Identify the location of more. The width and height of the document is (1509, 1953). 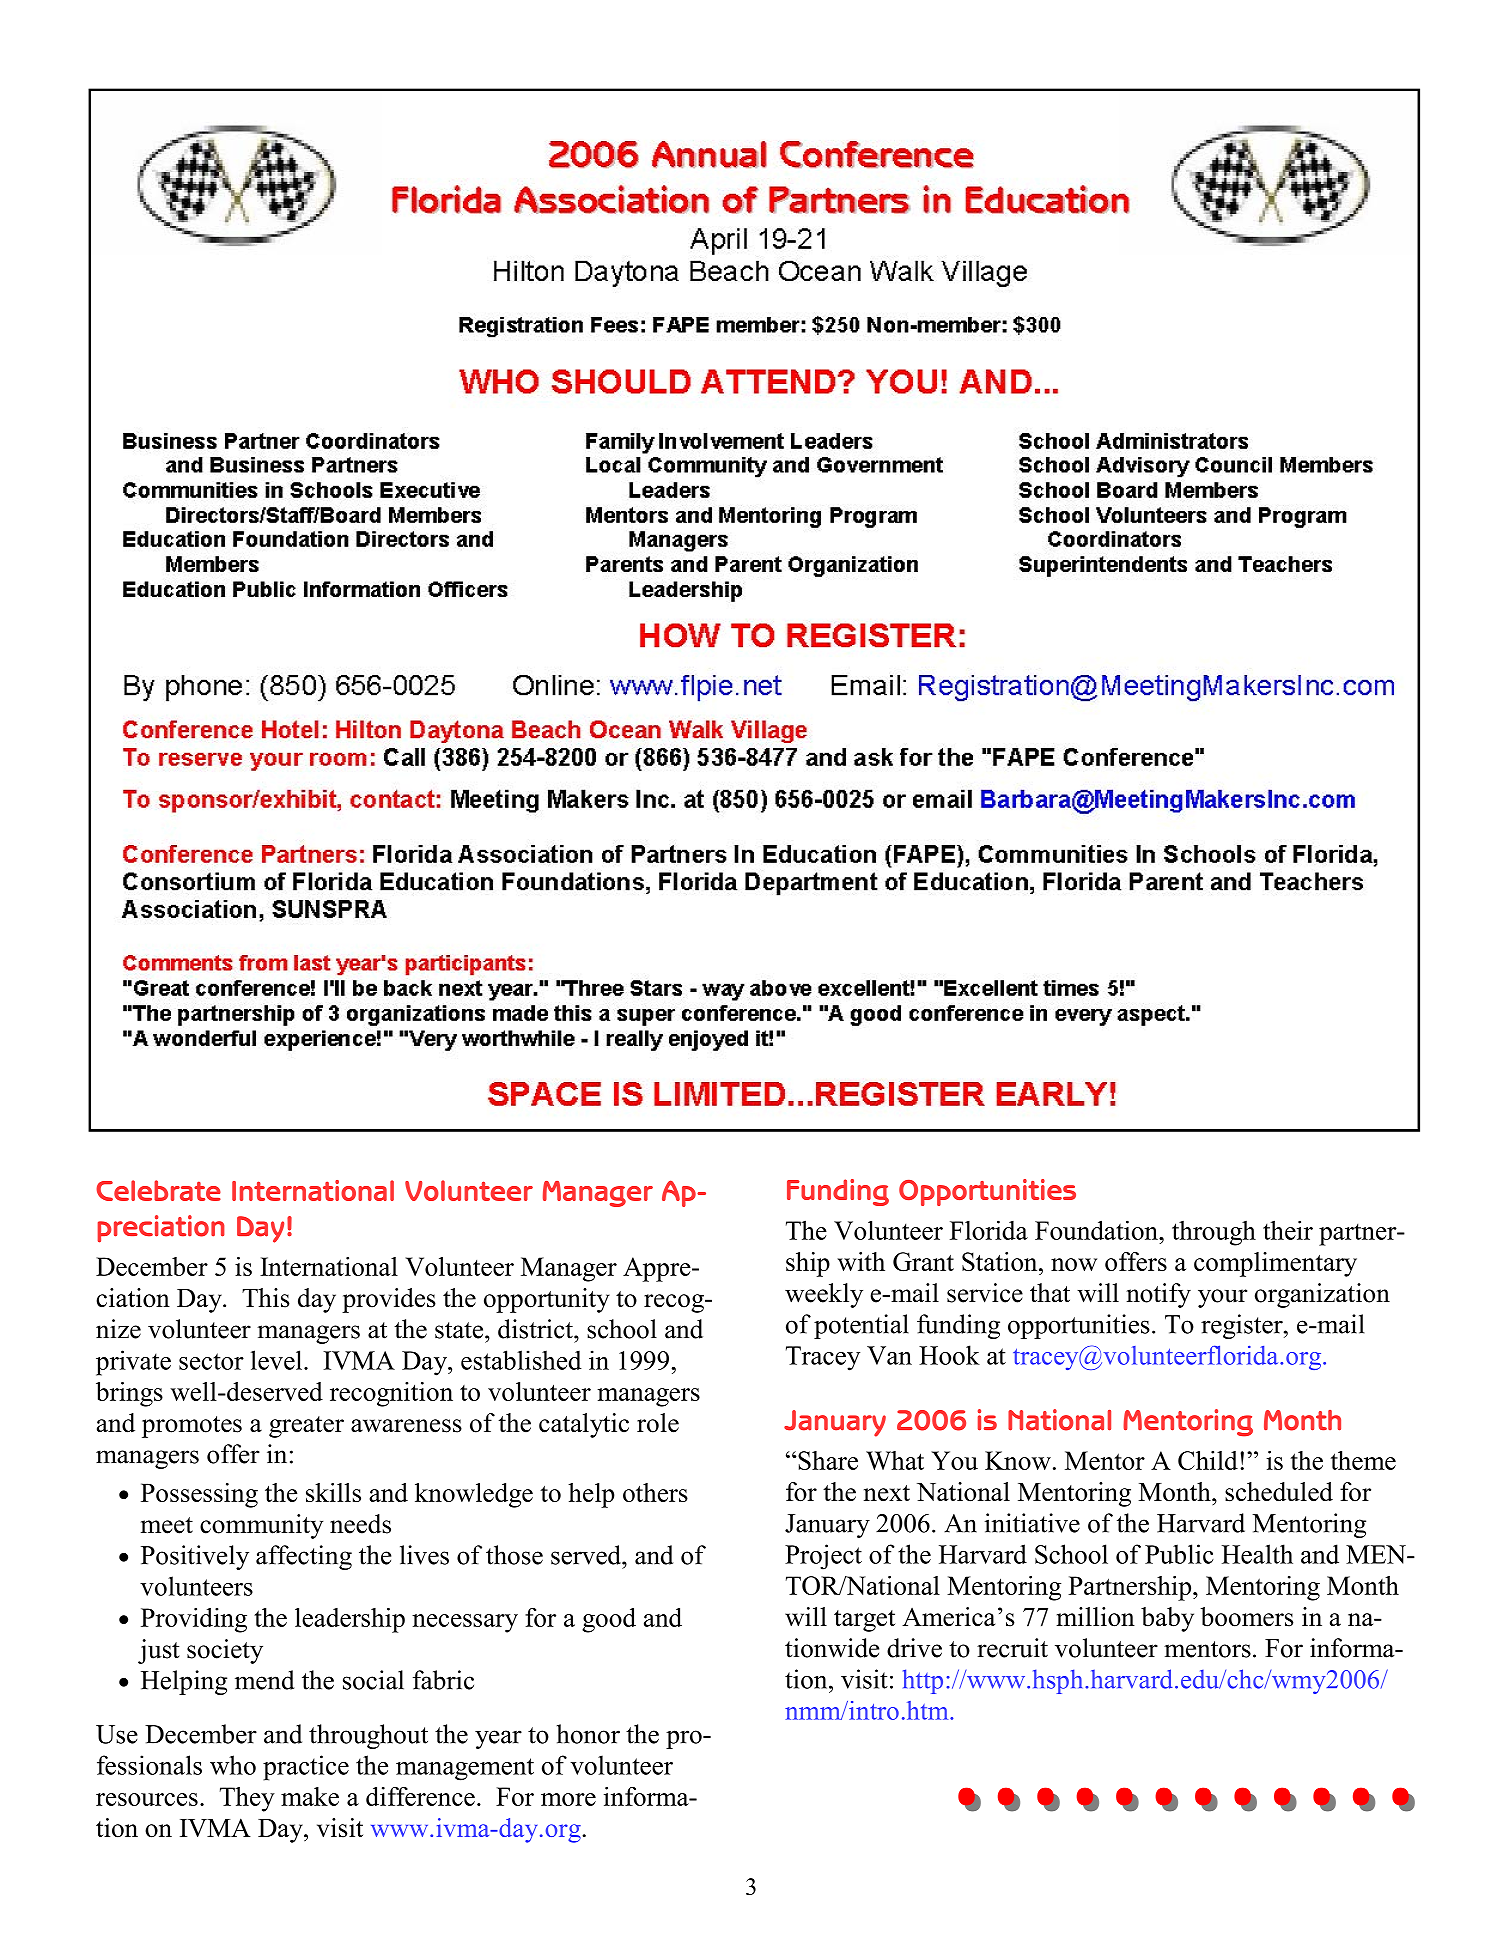
(568, 1799).
